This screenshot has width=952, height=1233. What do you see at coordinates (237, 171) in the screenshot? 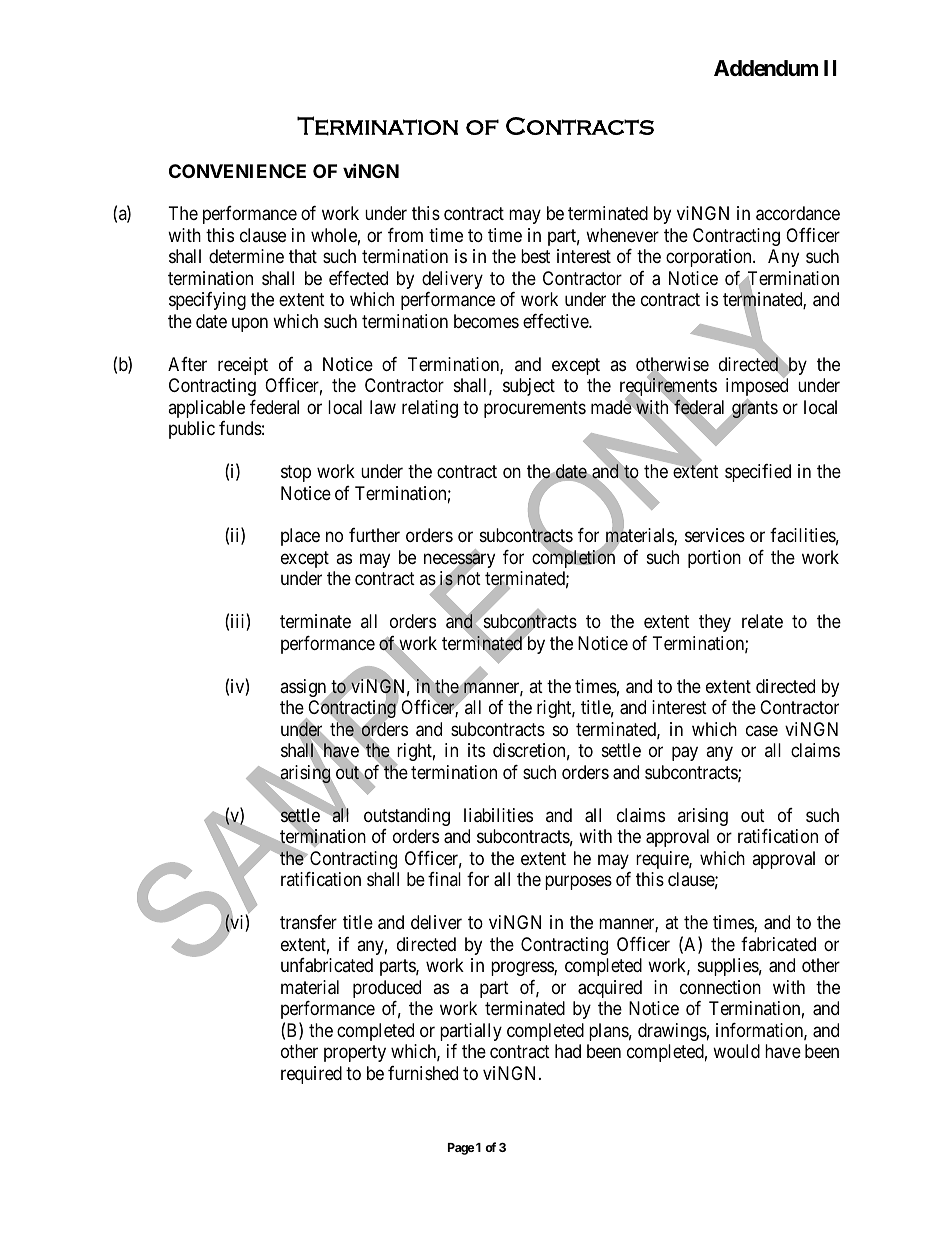
I see `CONVENIENCE` at bounding box center [237, 171].
